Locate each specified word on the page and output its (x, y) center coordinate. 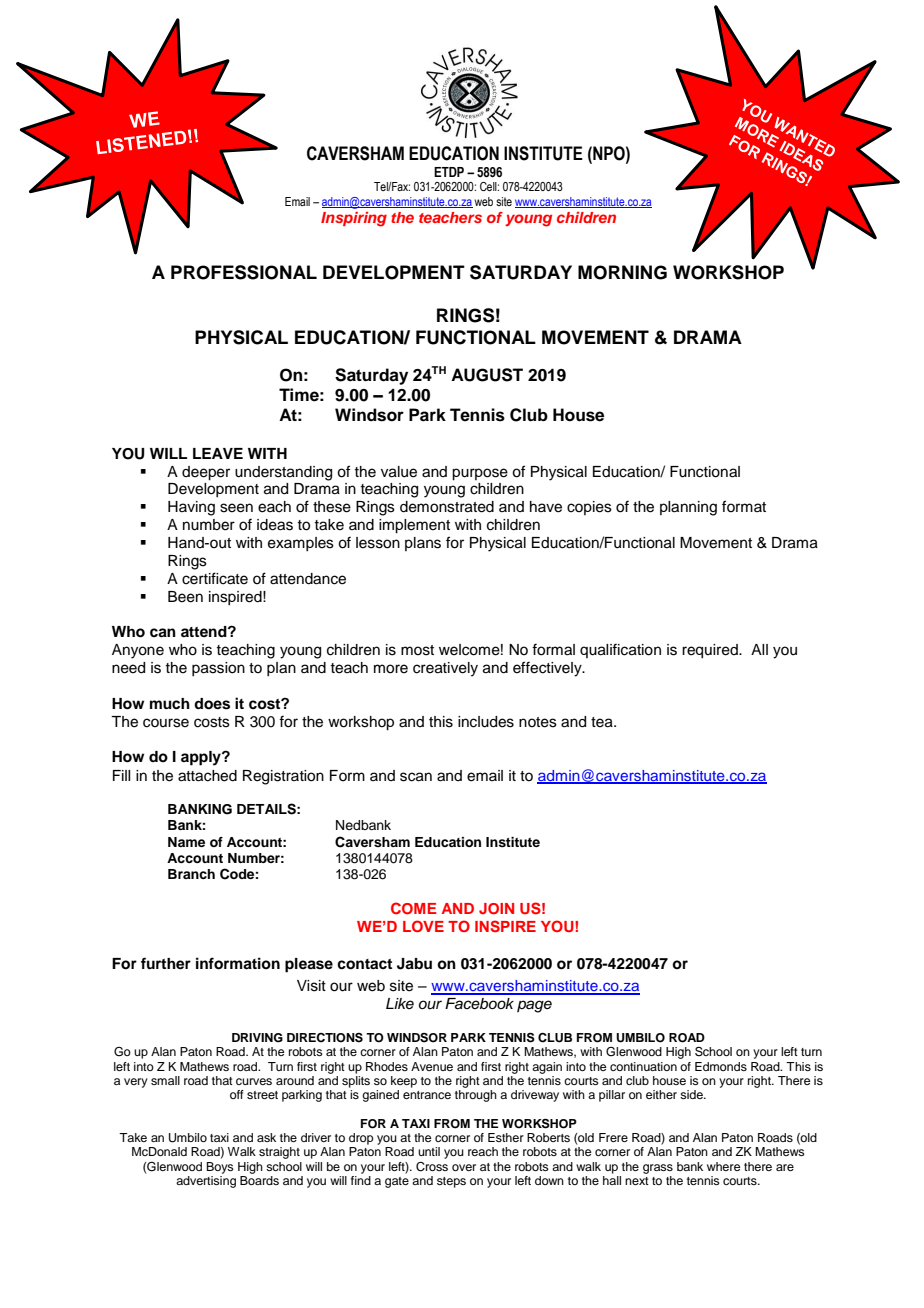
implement (414, 526)
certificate (215, 578)
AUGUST (487, 375)
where (723, 1166)
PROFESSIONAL (244, 272)
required (711, 651)
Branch (191, 874)
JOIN (496, 909)
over (464, 1167)
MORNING (622, 272)
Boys (220, 1168)
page (534, 1006)
